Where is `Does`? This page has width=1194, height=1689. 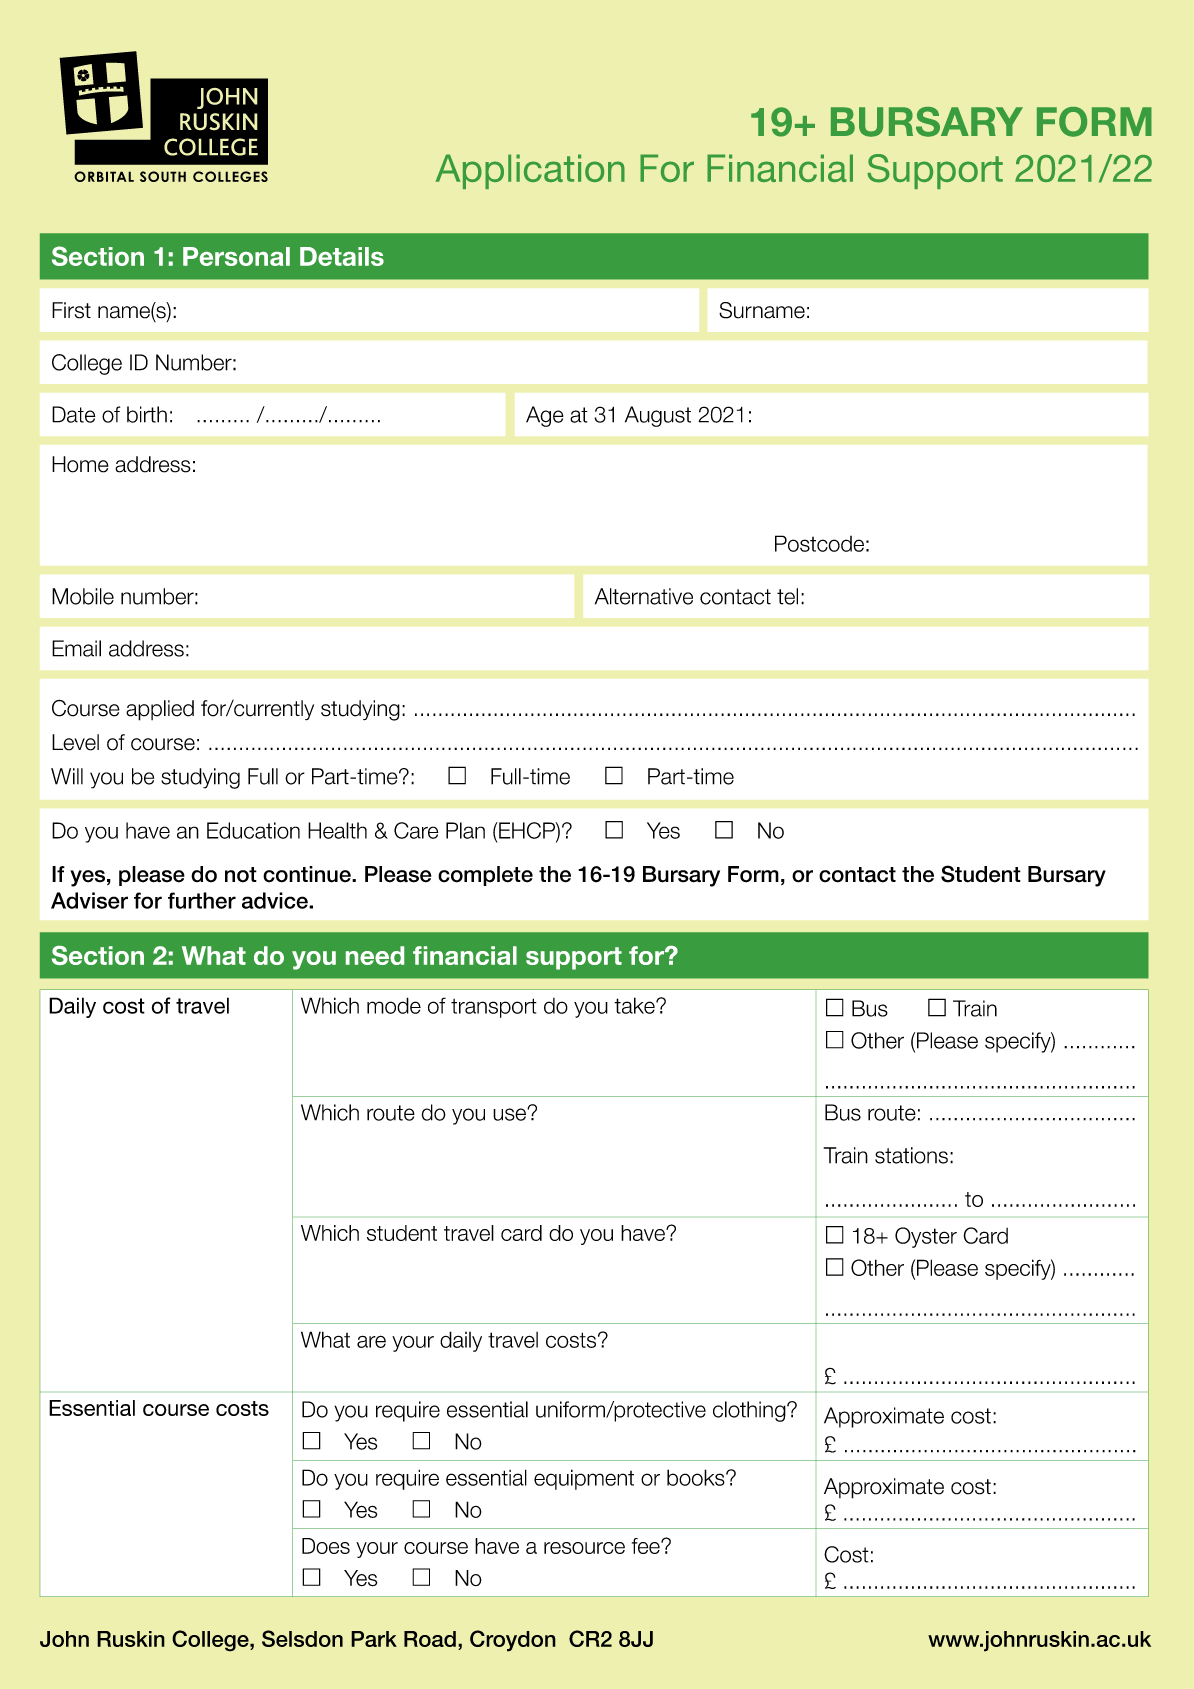 Does is located at coordinates (326, 1546).
